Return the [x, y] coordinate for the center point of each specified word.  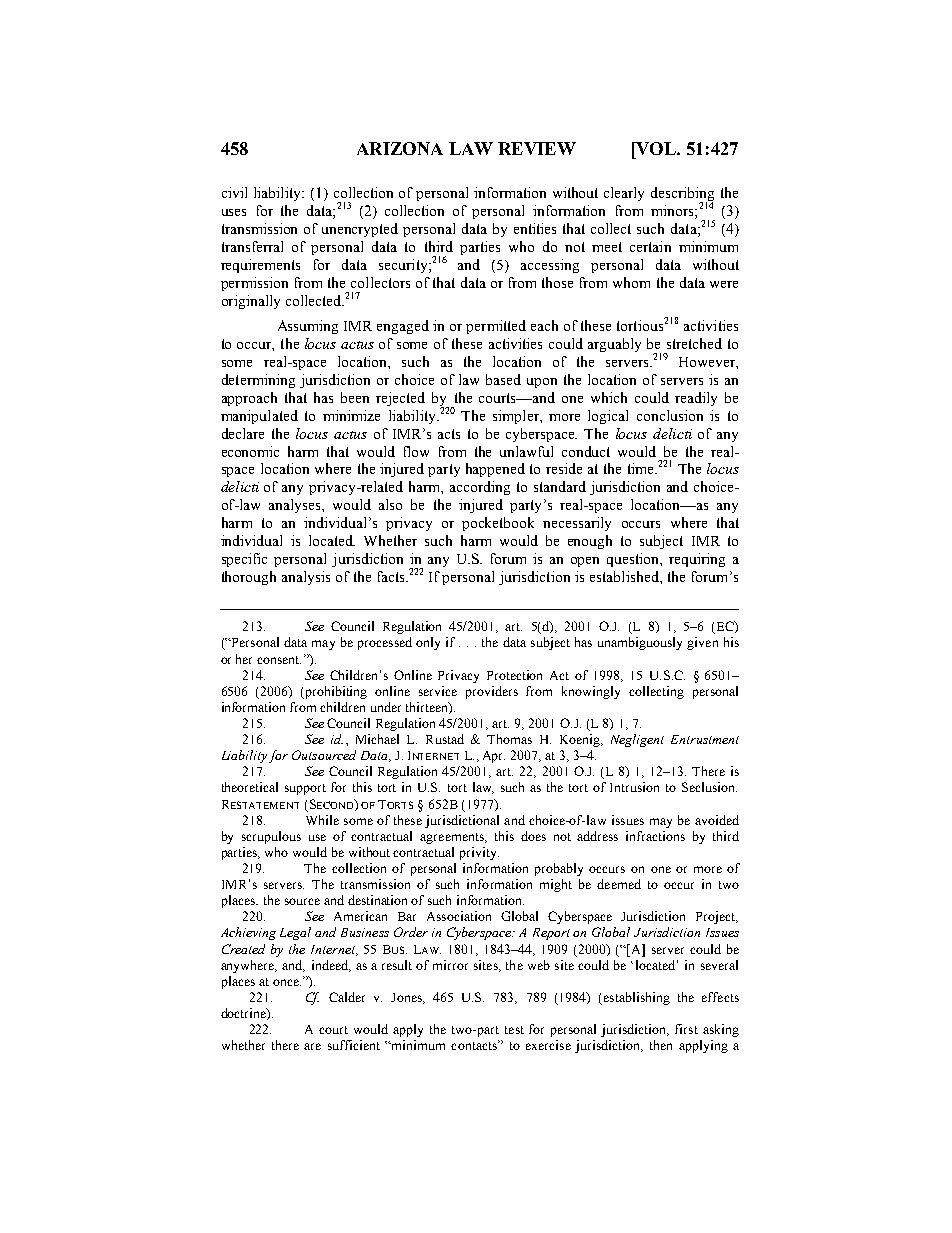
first [686, 1029]
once [287, 982]
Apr [494, 757]
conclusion [670, 415]
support [305, 789]
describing [682, 195]
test [514, 1030]
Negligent [637, 740]
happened [495, 470]
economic [250, 451]
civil [234, 192]
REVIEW [537, 148]
